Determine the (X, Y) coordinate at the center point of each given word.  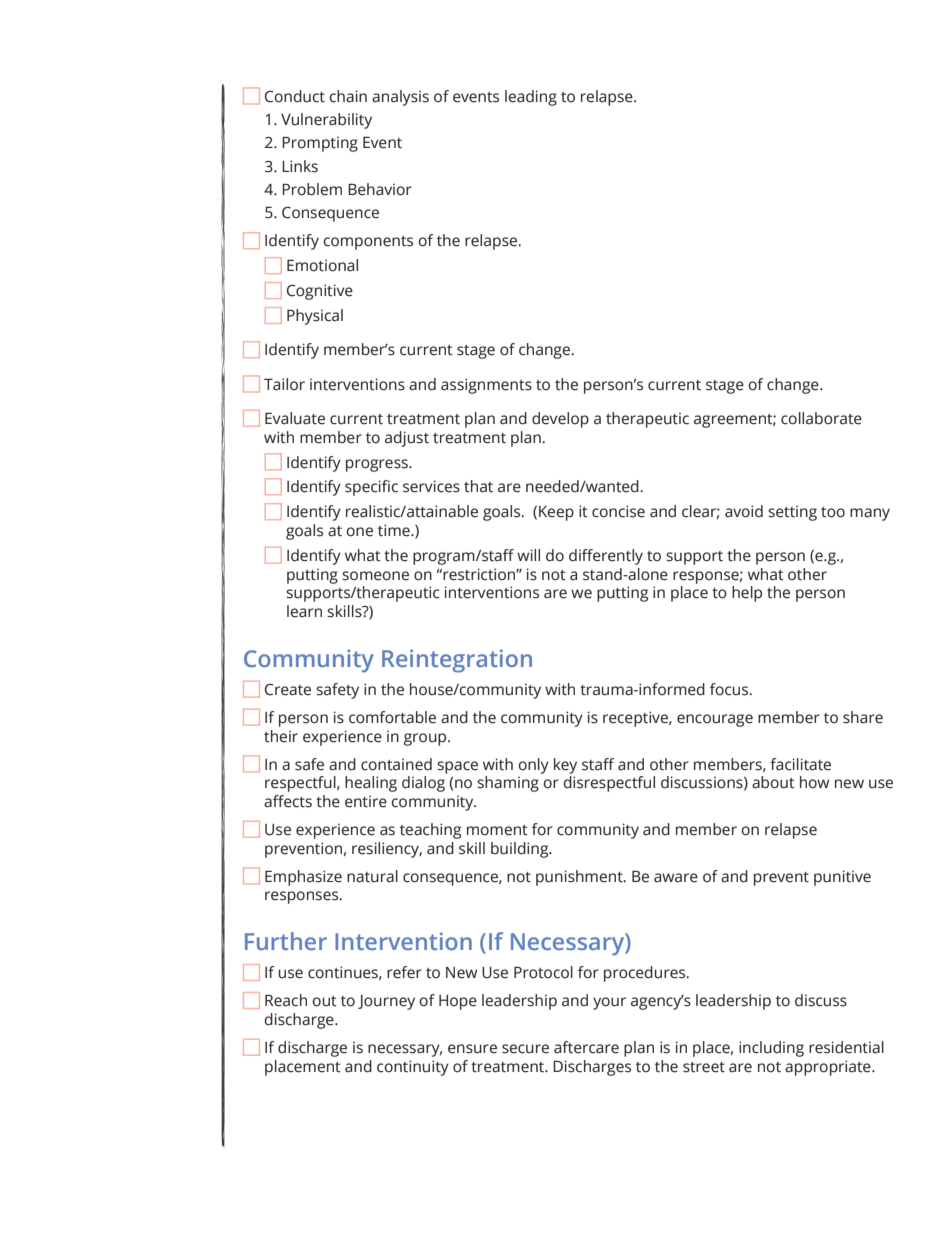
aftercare (586, 1047)
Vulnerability (326, 121)
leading (531, 98)
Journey (386, 1002)
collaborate (821, 418)
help (747, 594)
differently (606, 557)
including (771, 1049)
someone (375, 576)
